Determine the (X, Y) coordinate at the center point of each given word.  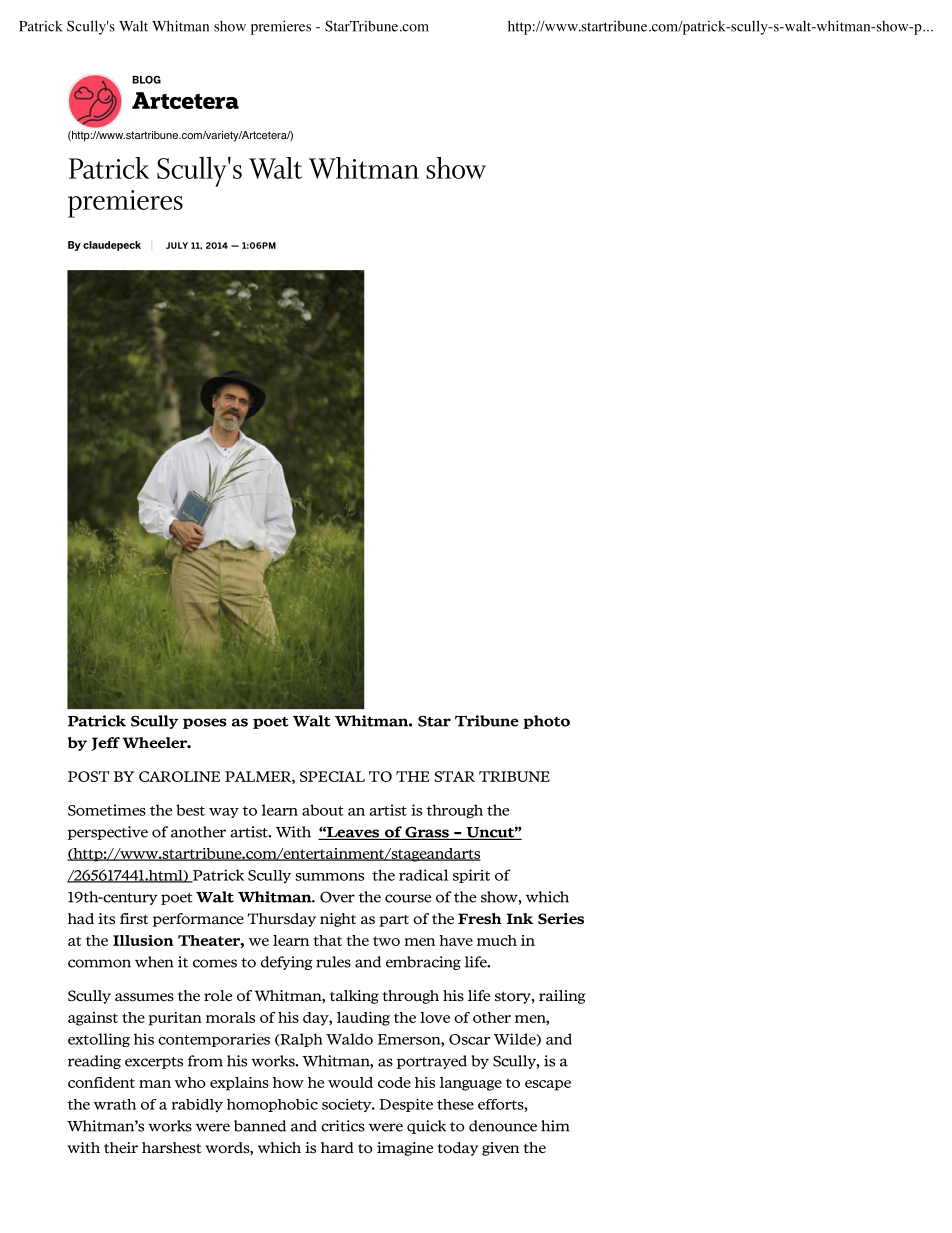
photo (546, 722)
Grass (427, 833)
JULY (177, 245)
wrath (115, 1104)
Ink (519, 918)
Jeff (105, 744)
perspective (108, 833)
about (323, 810)
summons (329, 877)
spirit (471, 876)
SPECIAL (332, 776)
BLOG (146, 79)
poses (205, 723)
